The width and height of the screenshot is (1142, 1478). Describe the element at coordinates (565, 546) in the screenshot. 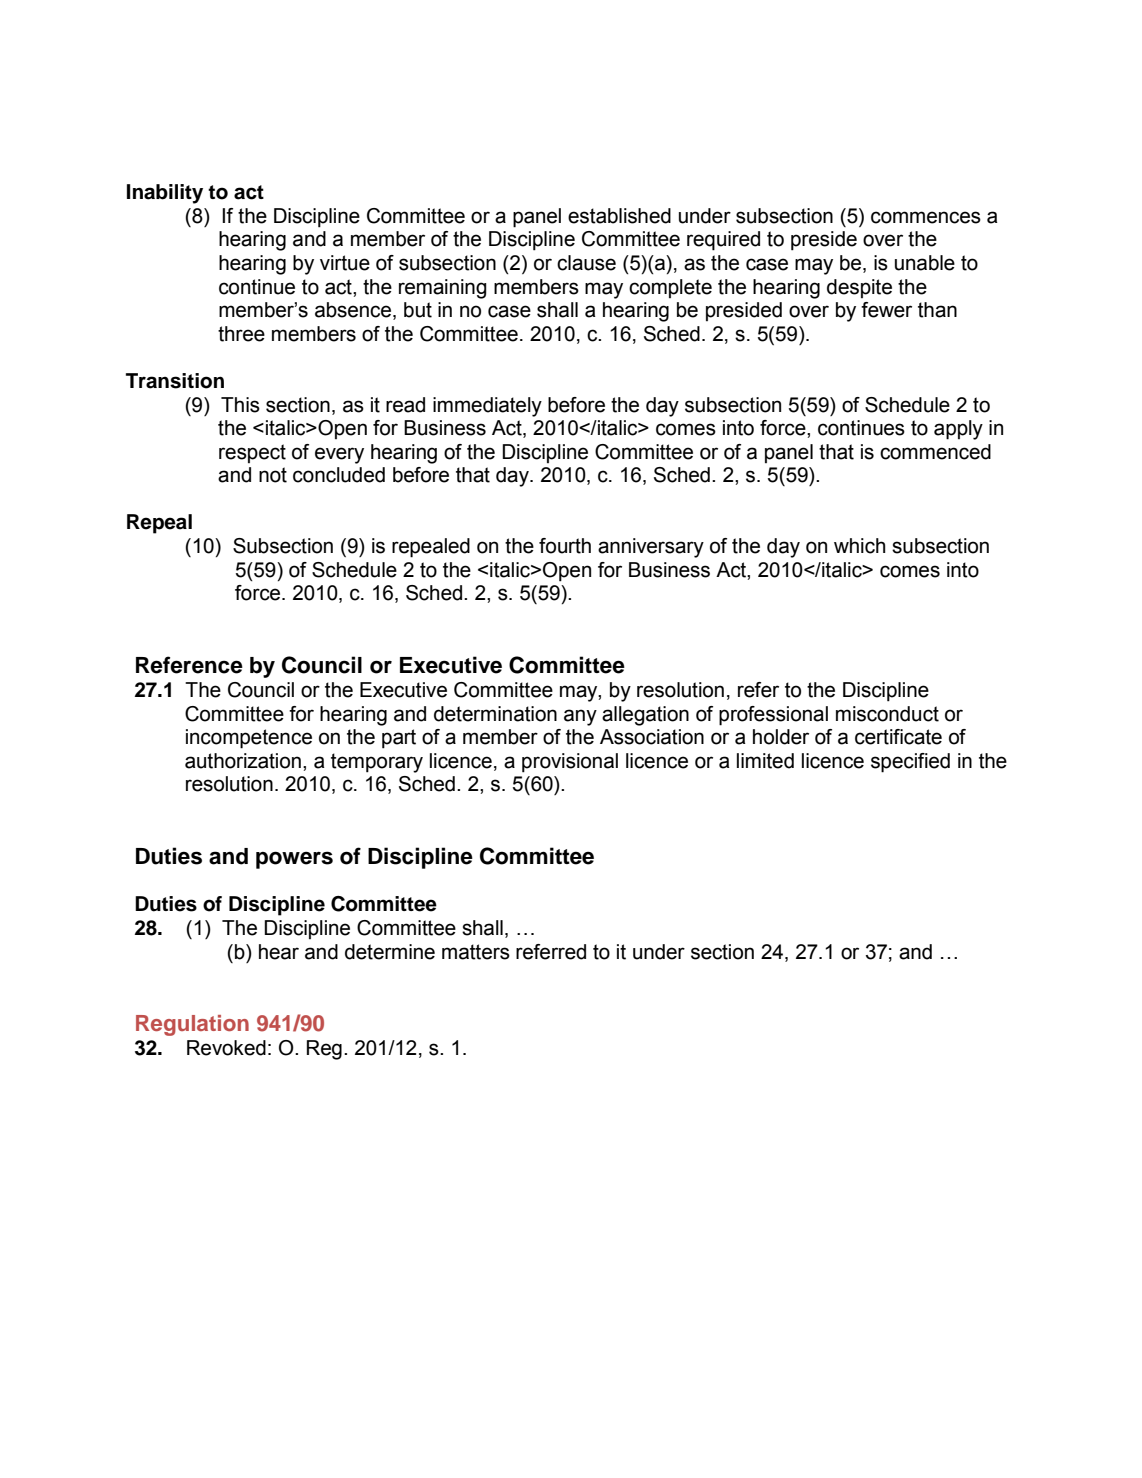

I see `fourth` at that location.
